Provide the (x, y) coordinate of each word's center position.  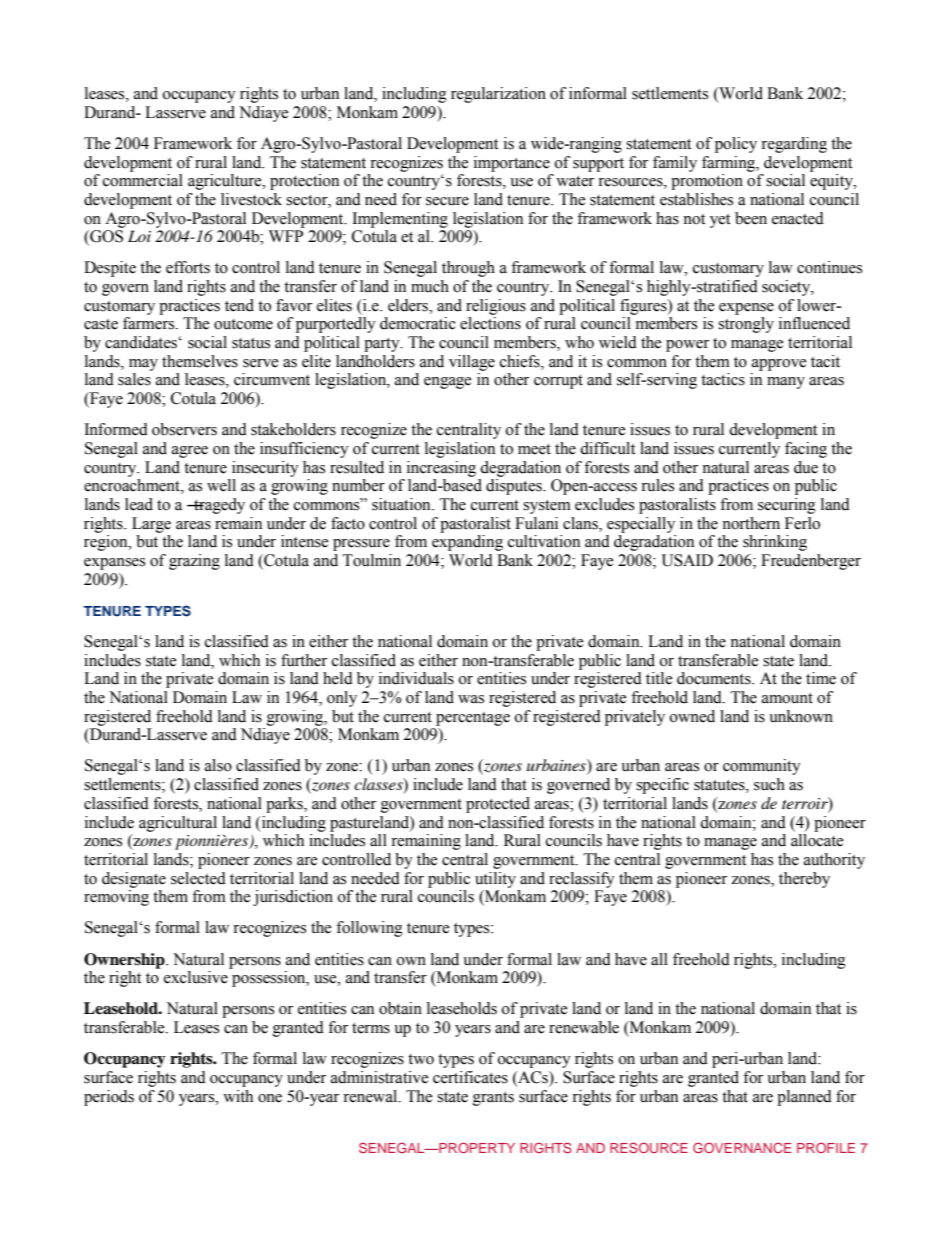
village (472, 363)
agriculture (226, 182)
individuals (416, 678)
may (143, 365)
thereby (804, 880)
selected (198, 878)
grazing (194, 562)
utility (495, 880)
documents (715, 678)
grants (493, 1099)
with (238, 1096)
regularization (498, 95)
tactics (723, 379)
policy (736, 145)
